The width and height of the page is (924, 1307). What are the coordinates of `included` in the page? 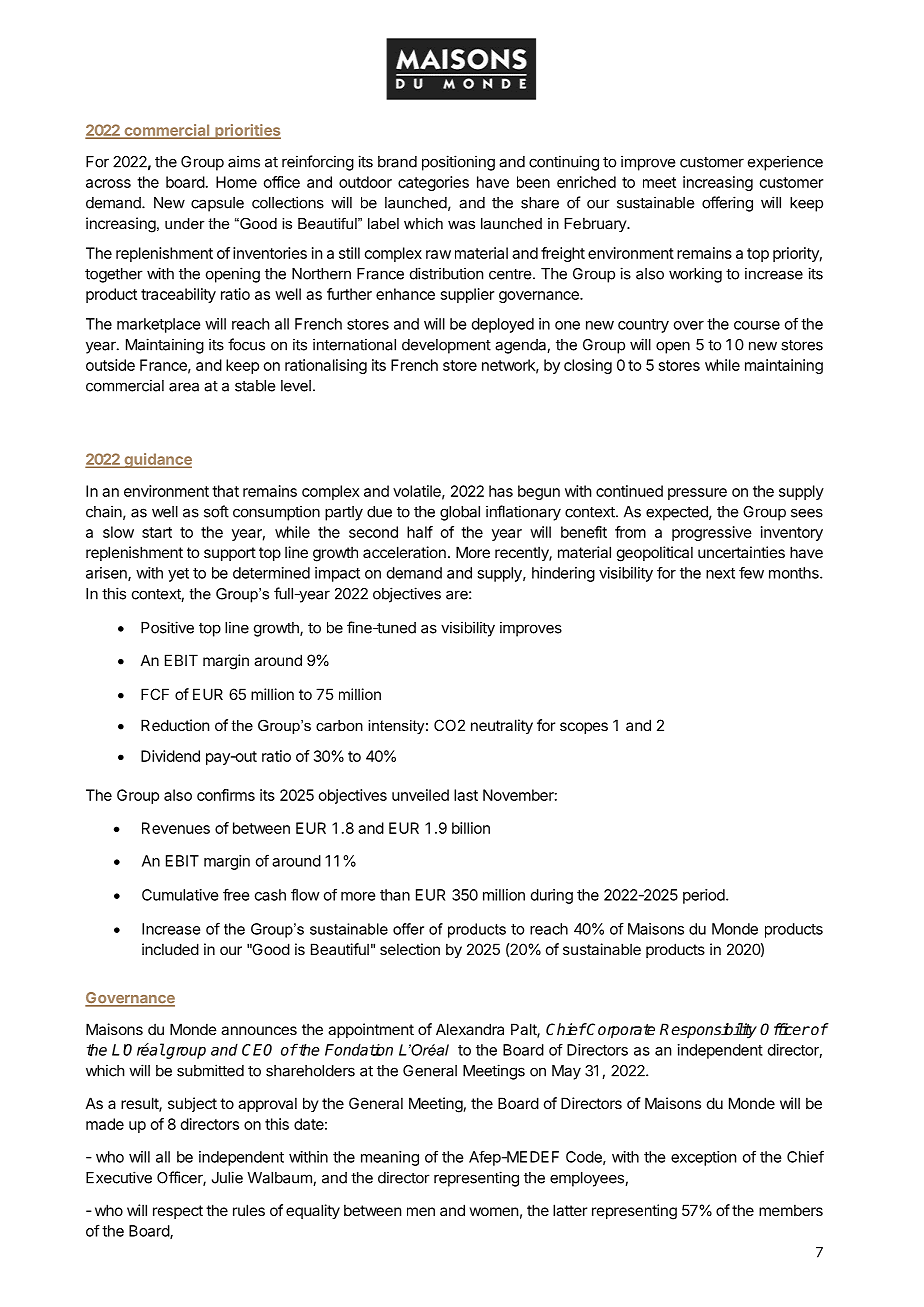 It's located at (170, 949).
